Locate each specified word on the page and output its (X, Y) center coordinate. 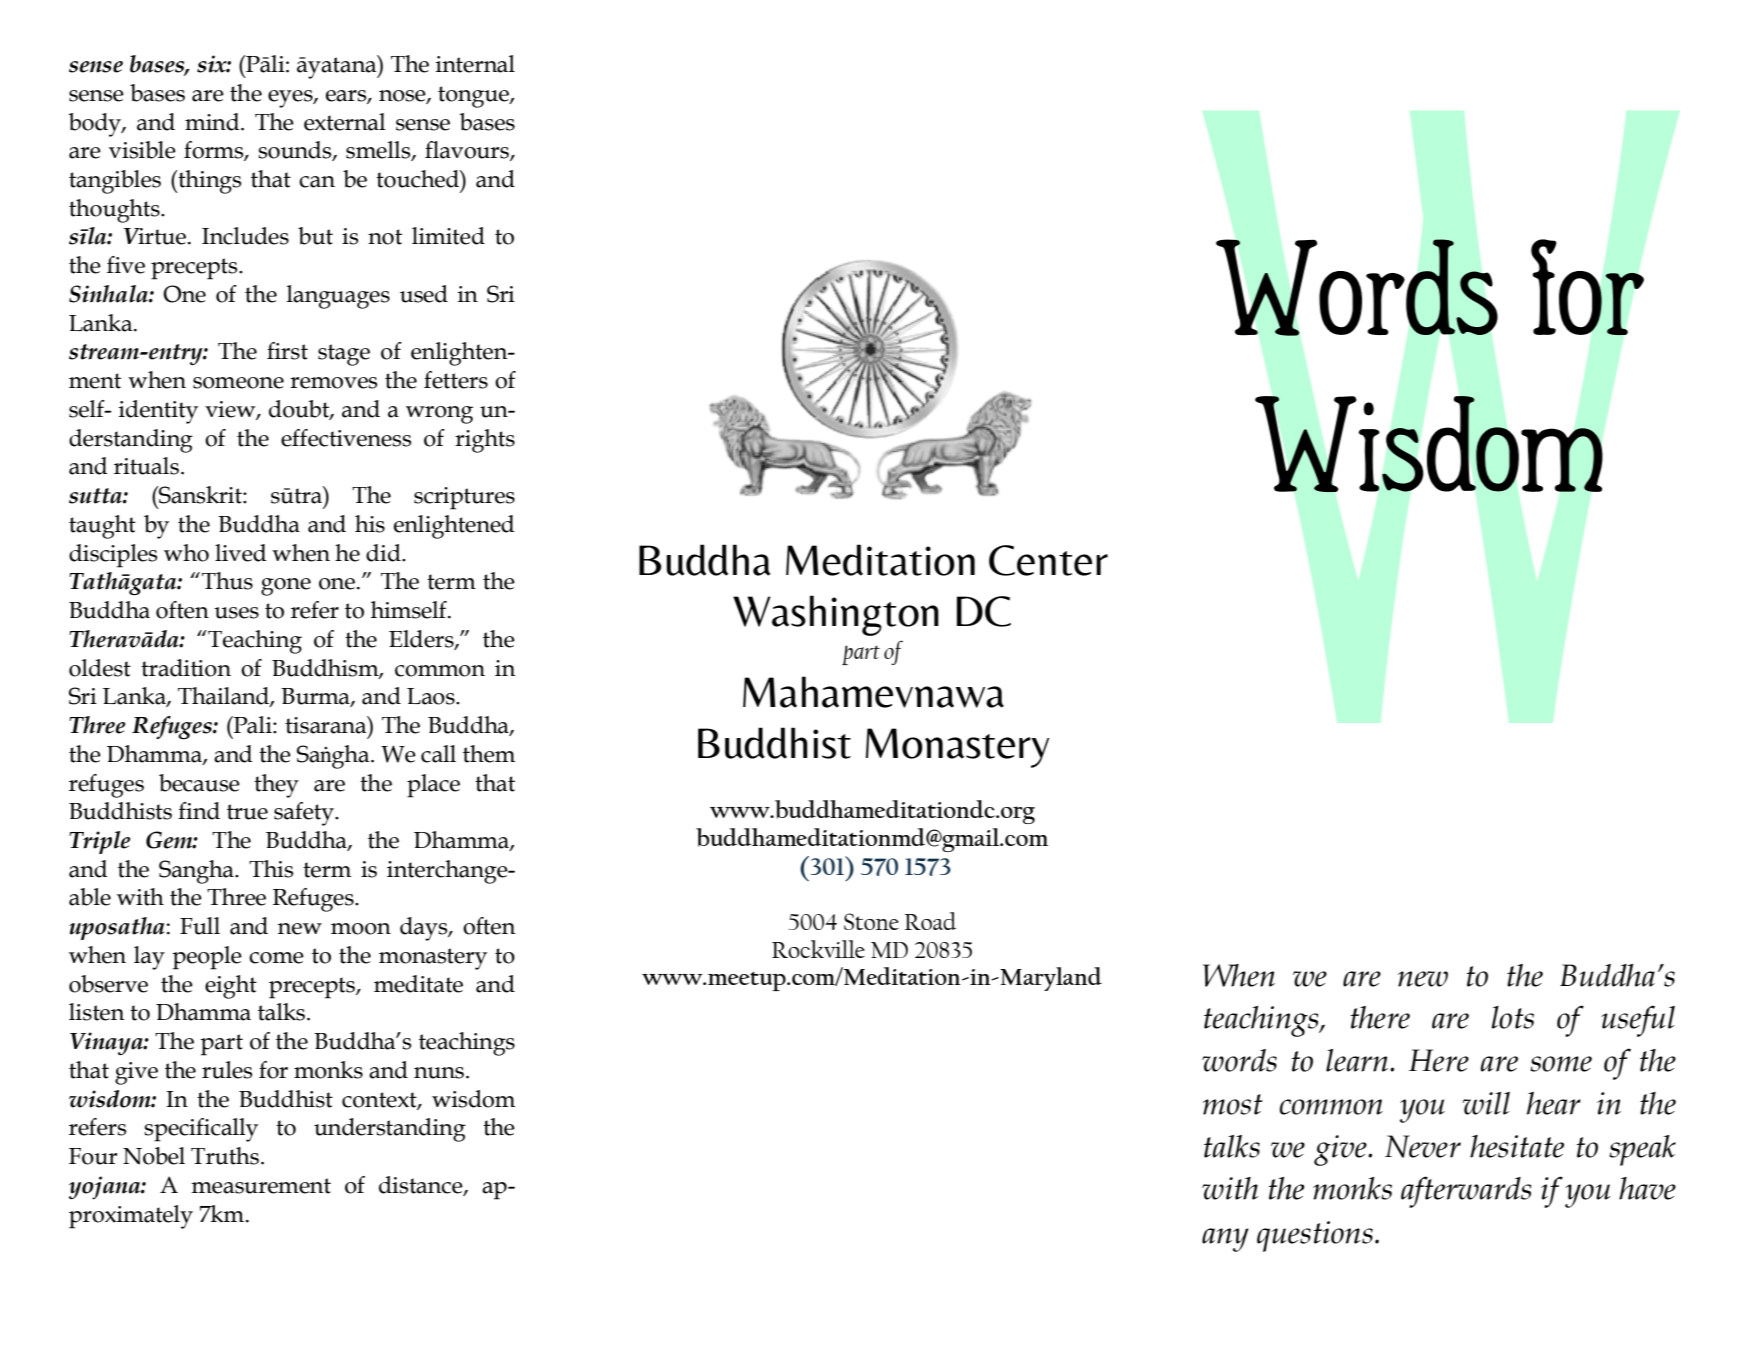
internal (475, 64)
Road (930, 921)
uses (236, 613)
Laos (432, 696)
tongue (474, 97)
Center (1048, 560)
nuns (439, 1073)
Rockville (818, 949)
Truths (225, 1156)
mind (213, 122)
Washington (836, 615)
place (433, 786)
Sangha (197, 872)
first (287, 351)
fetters (456, 380)
